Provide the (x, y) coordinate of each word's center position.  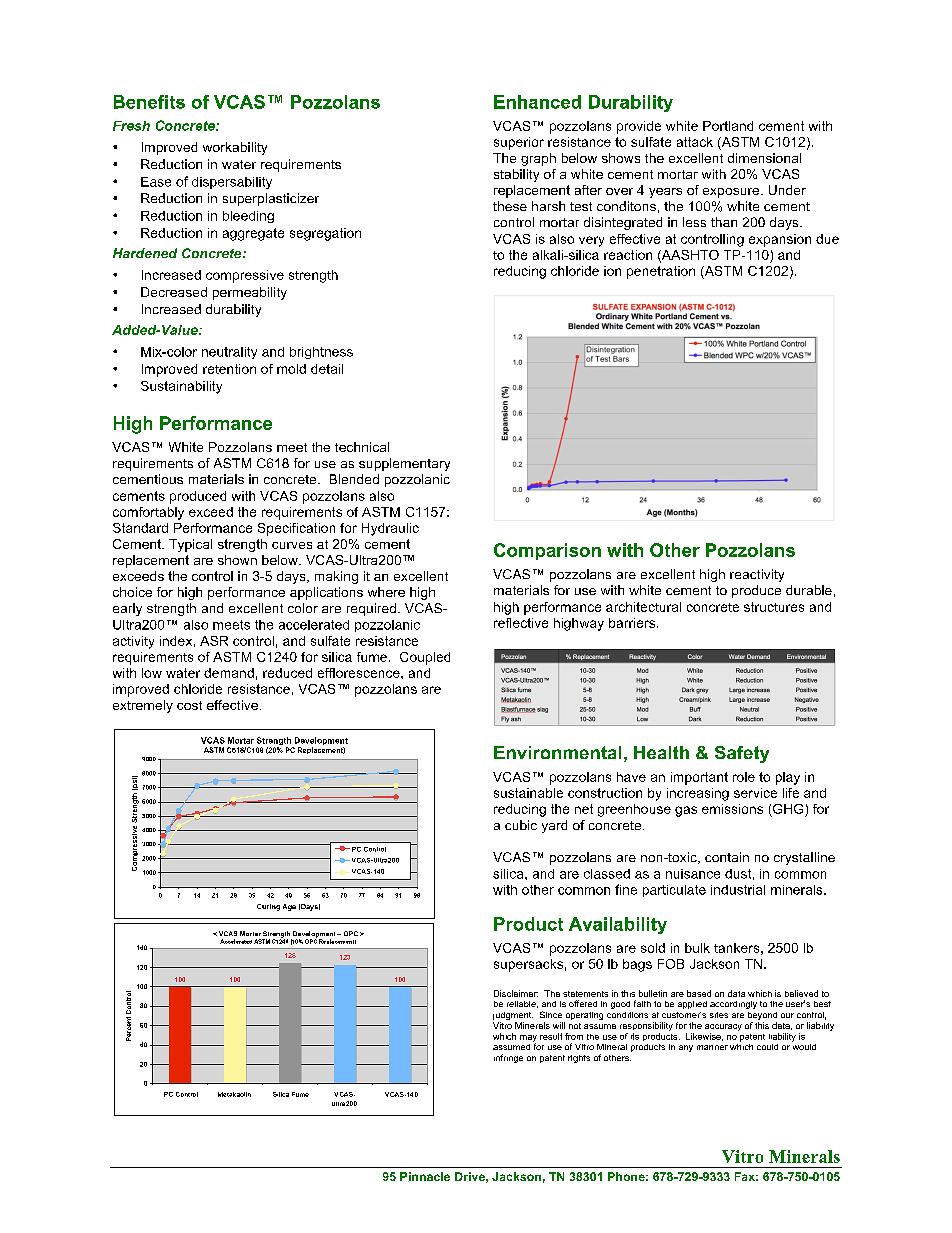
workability (235, 148)
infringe (508, 1058)
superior (519, 143)
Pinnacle (425, 1176)
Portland (728, 126)
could (767, 1047)
